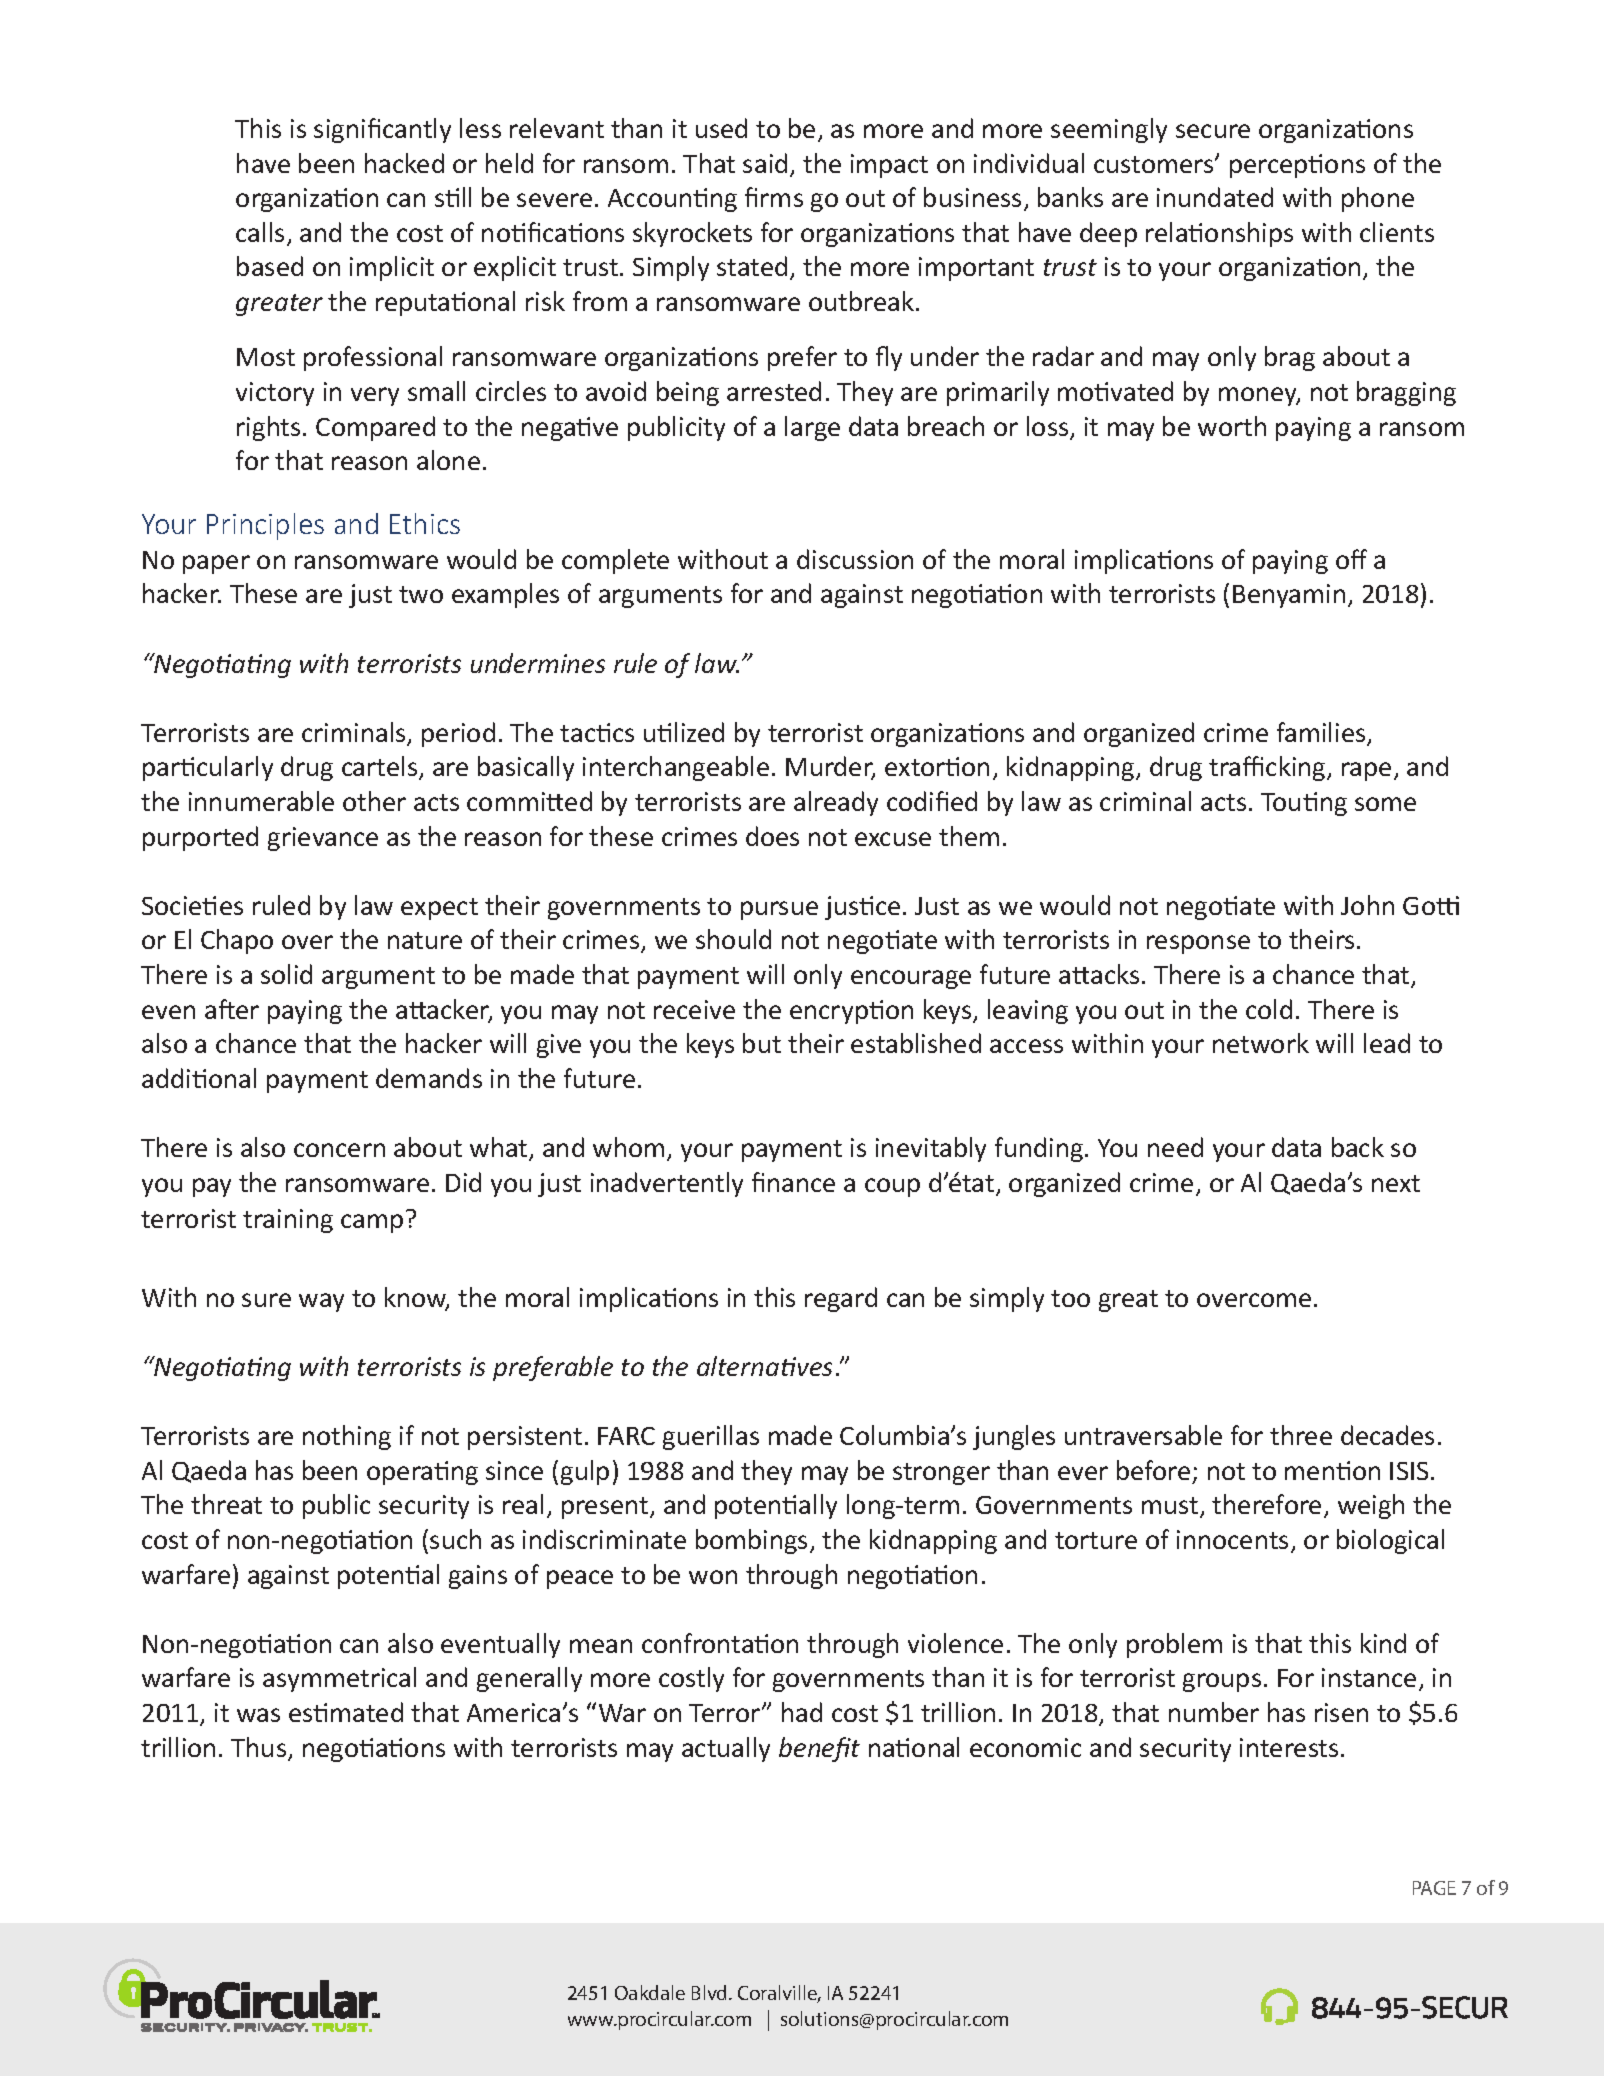 The height and width of the page is (2076, 1604). What do you see at coordinates (762, 1043) in the page?
I see `but` at bounding box center [762, 1043].
